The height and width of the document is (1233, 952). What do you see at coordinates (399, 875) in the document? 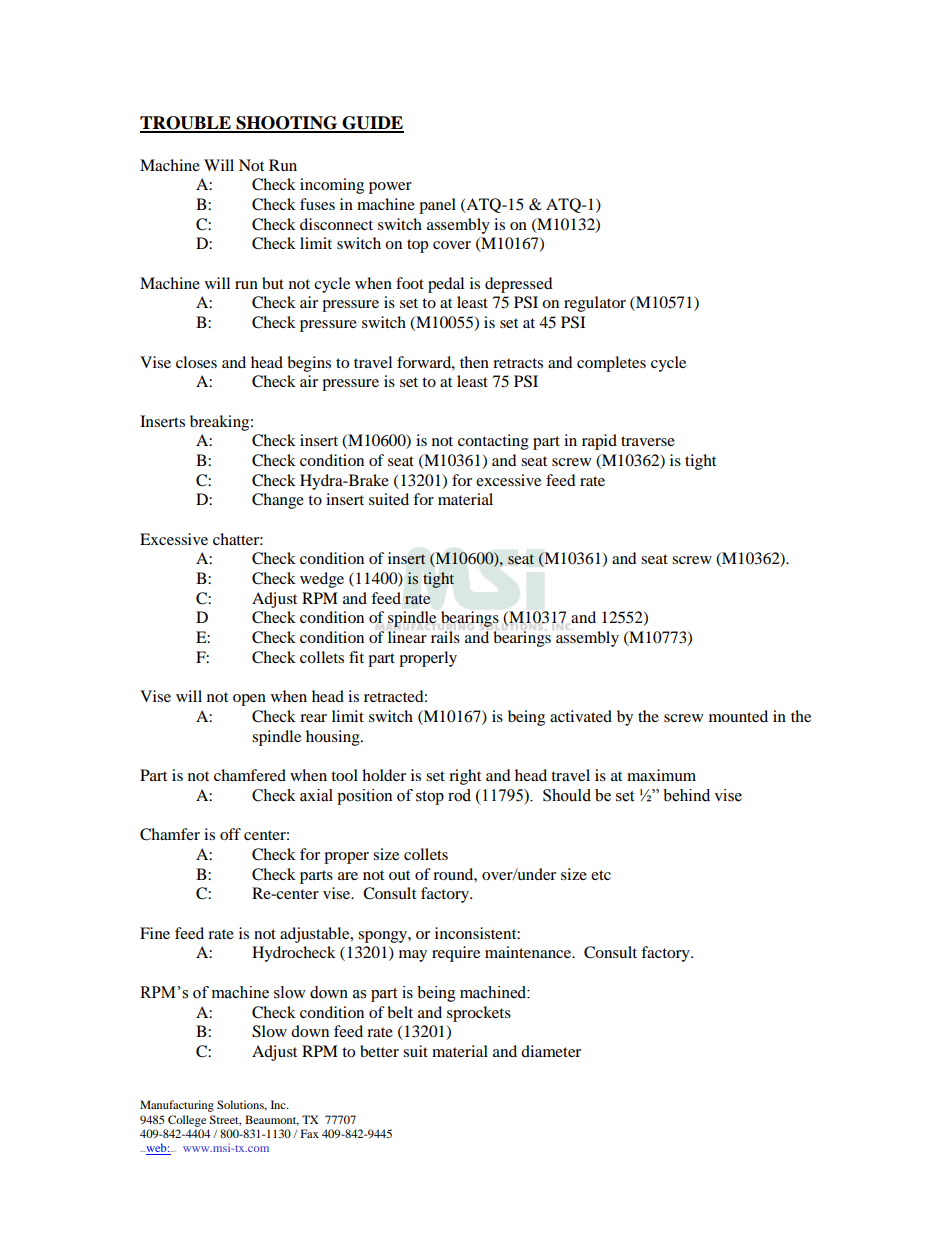
I see `out` at bounding box center [399, 875].
